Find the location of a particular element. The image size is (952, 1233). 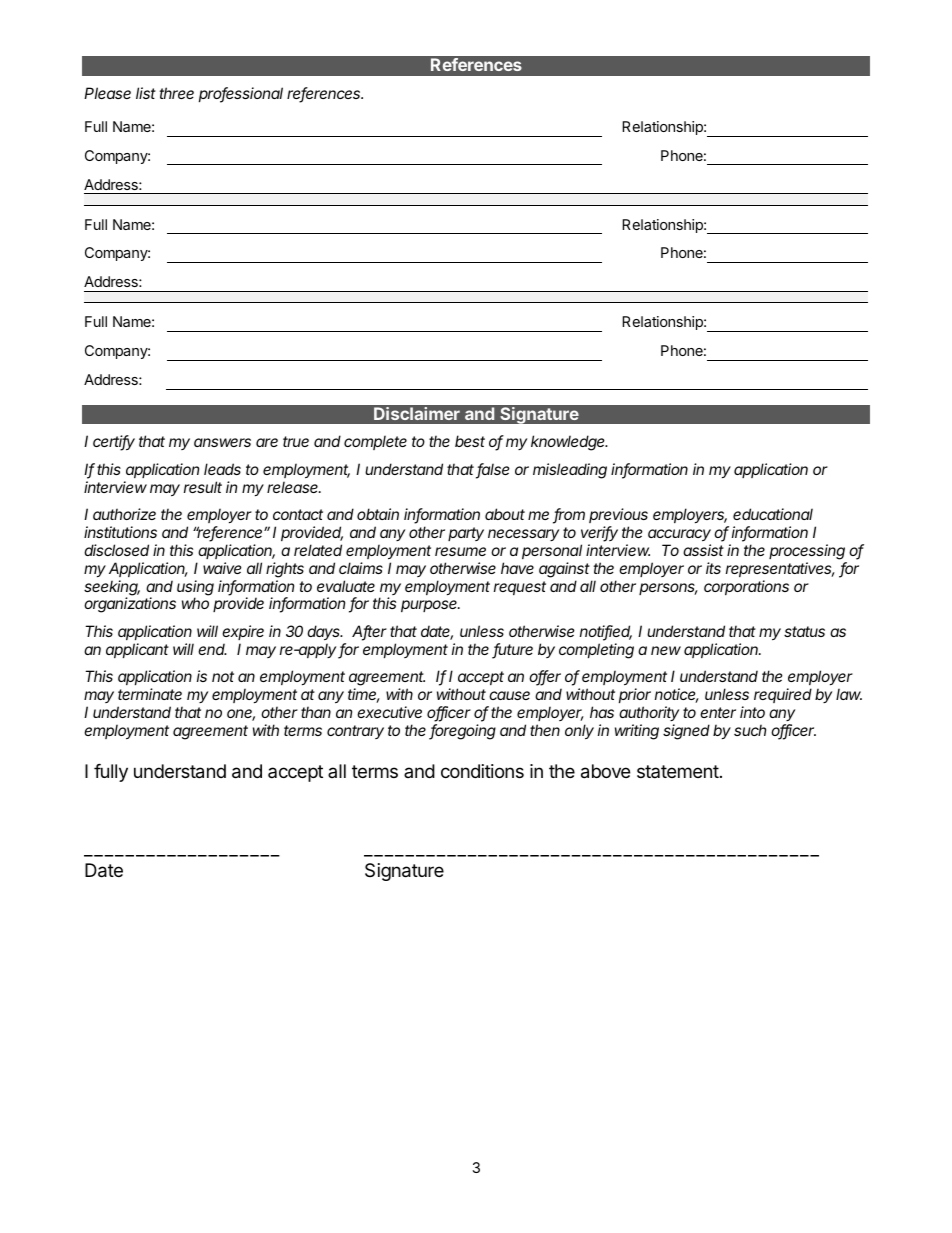

three is located at coordinates (176, 93).
